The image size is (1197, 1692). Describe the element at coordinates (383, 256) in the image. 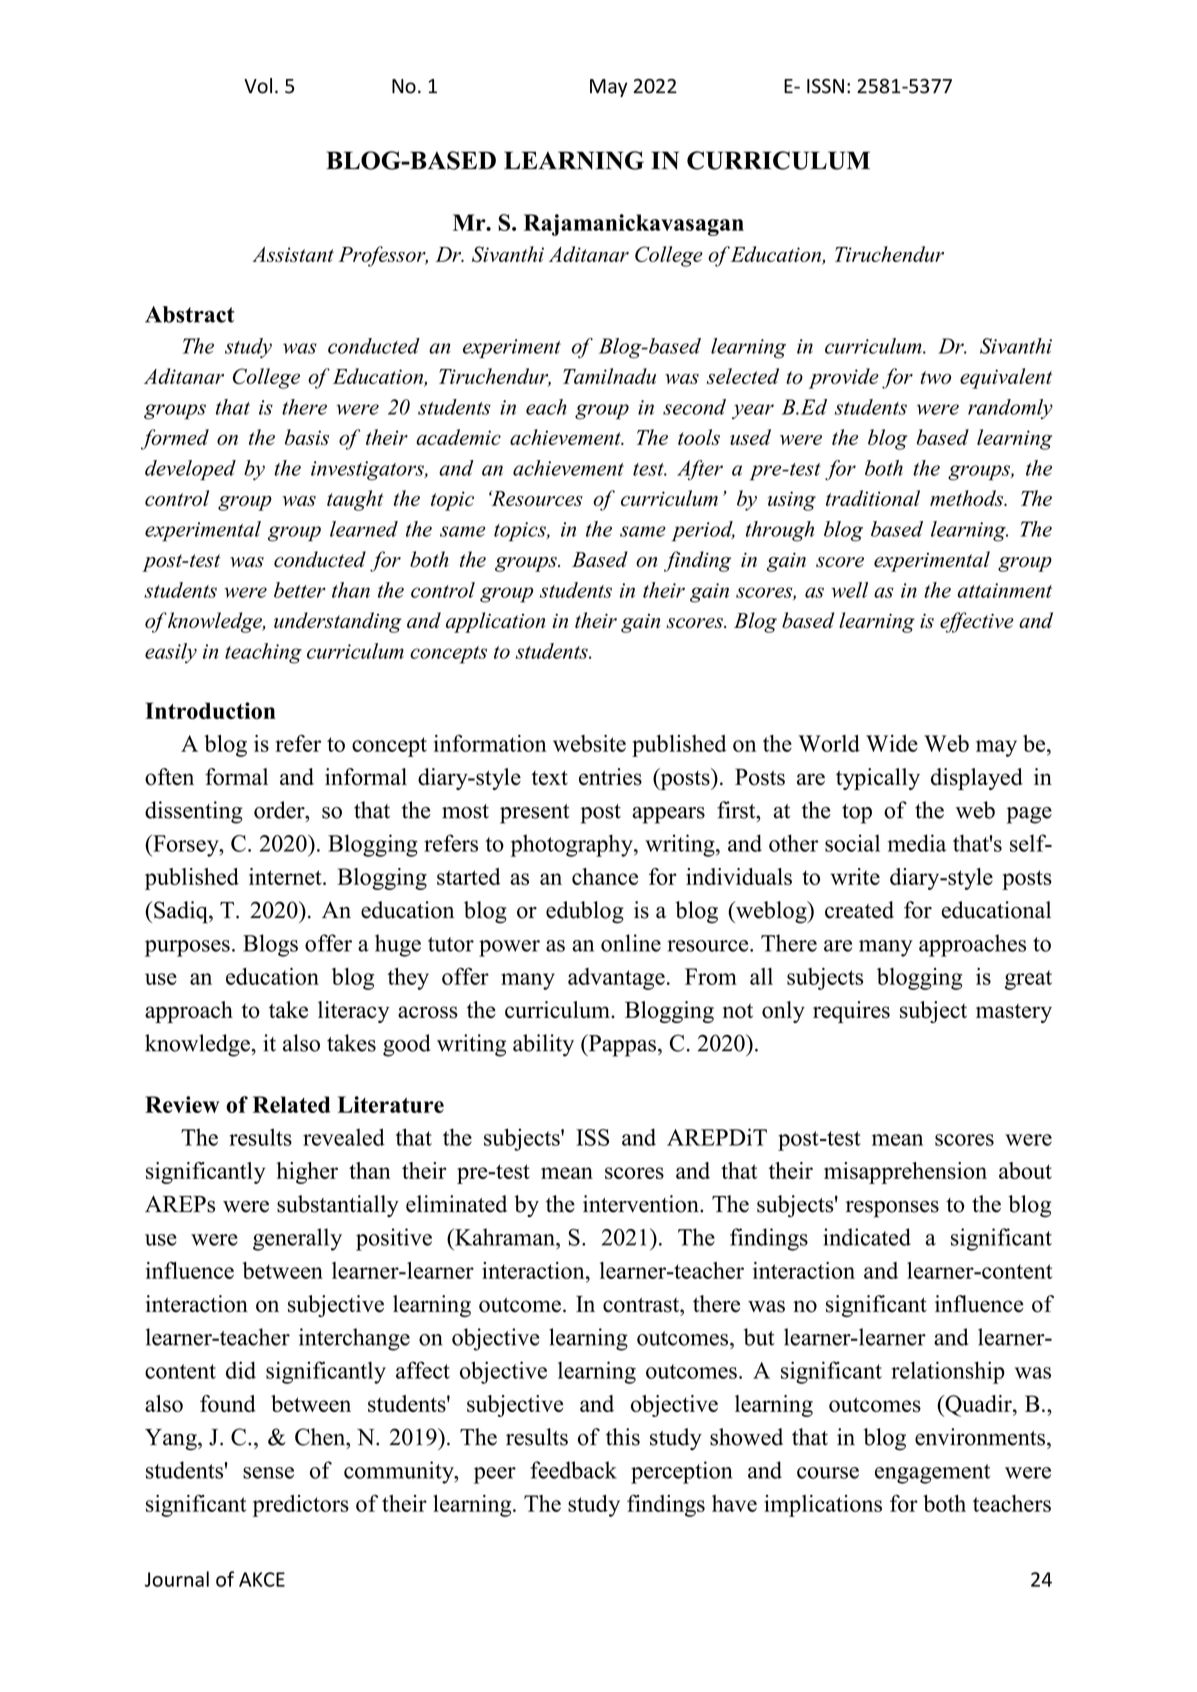

I see `Professor` at that location.
